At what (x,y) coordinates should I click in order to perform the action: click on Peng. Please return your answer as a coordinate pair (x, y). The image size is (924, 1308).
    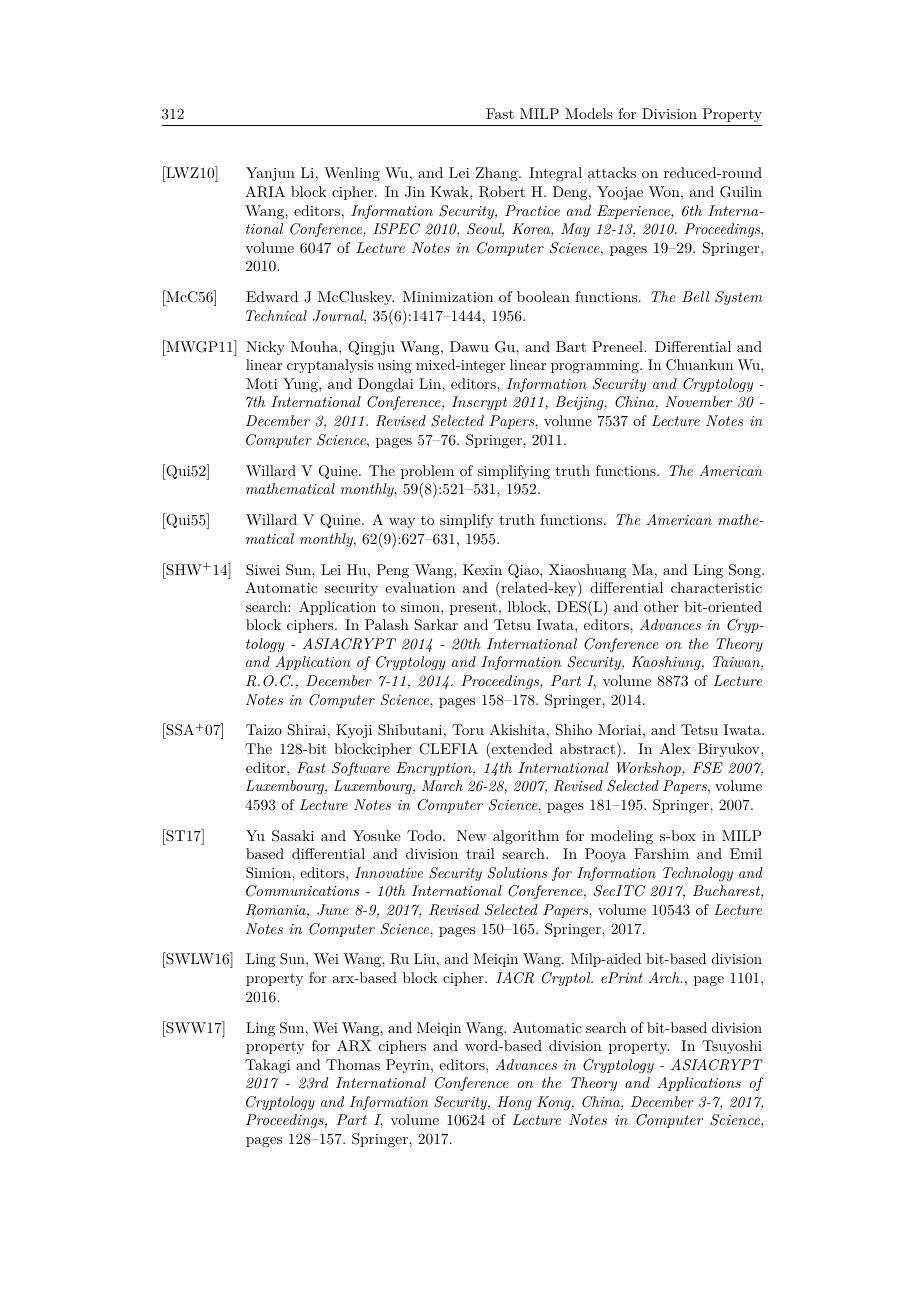
    Looking at the image, I should click on (392, 571).
